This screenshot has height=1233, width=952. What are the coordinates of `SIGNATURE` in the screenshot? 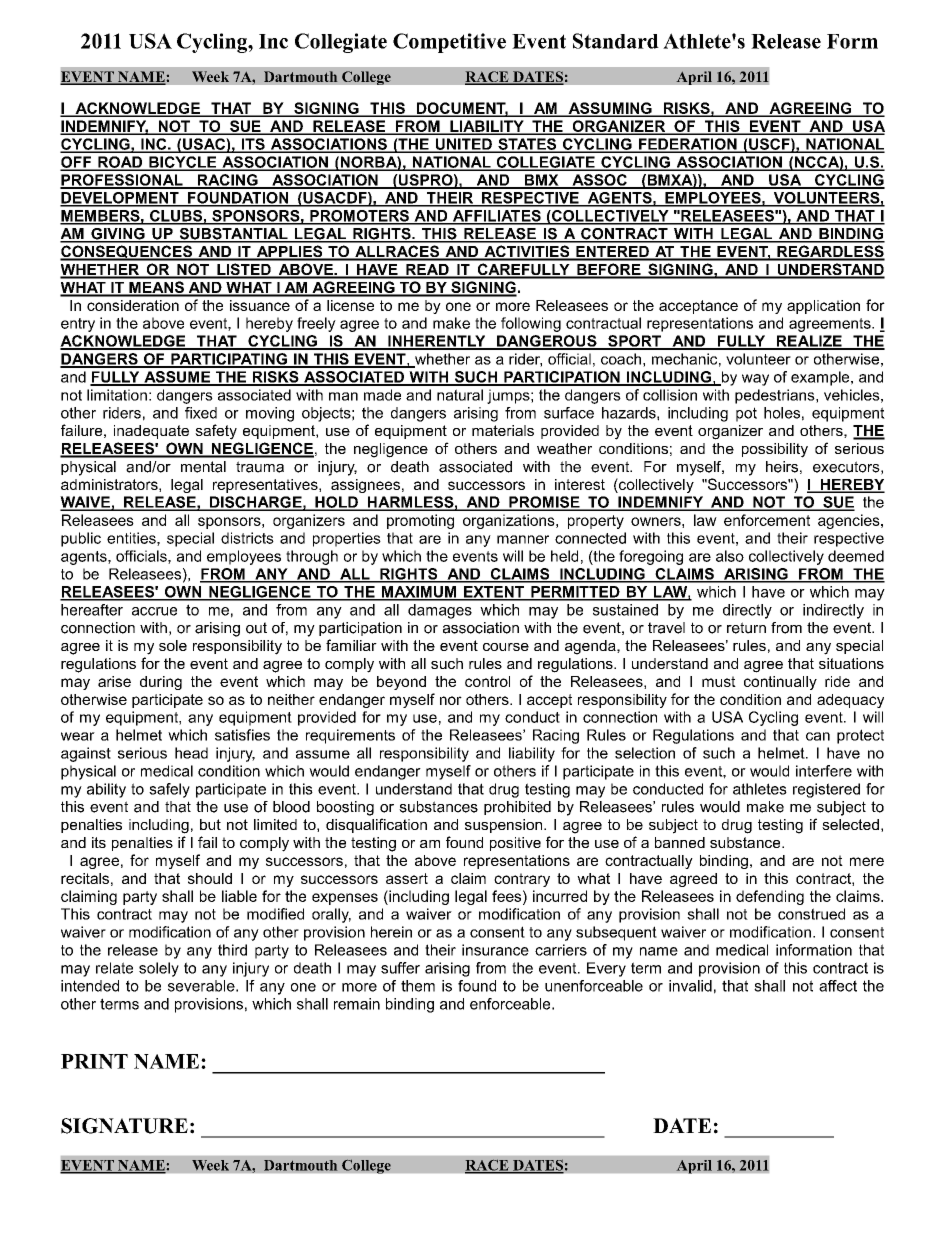 It's located at (124, 1126).
